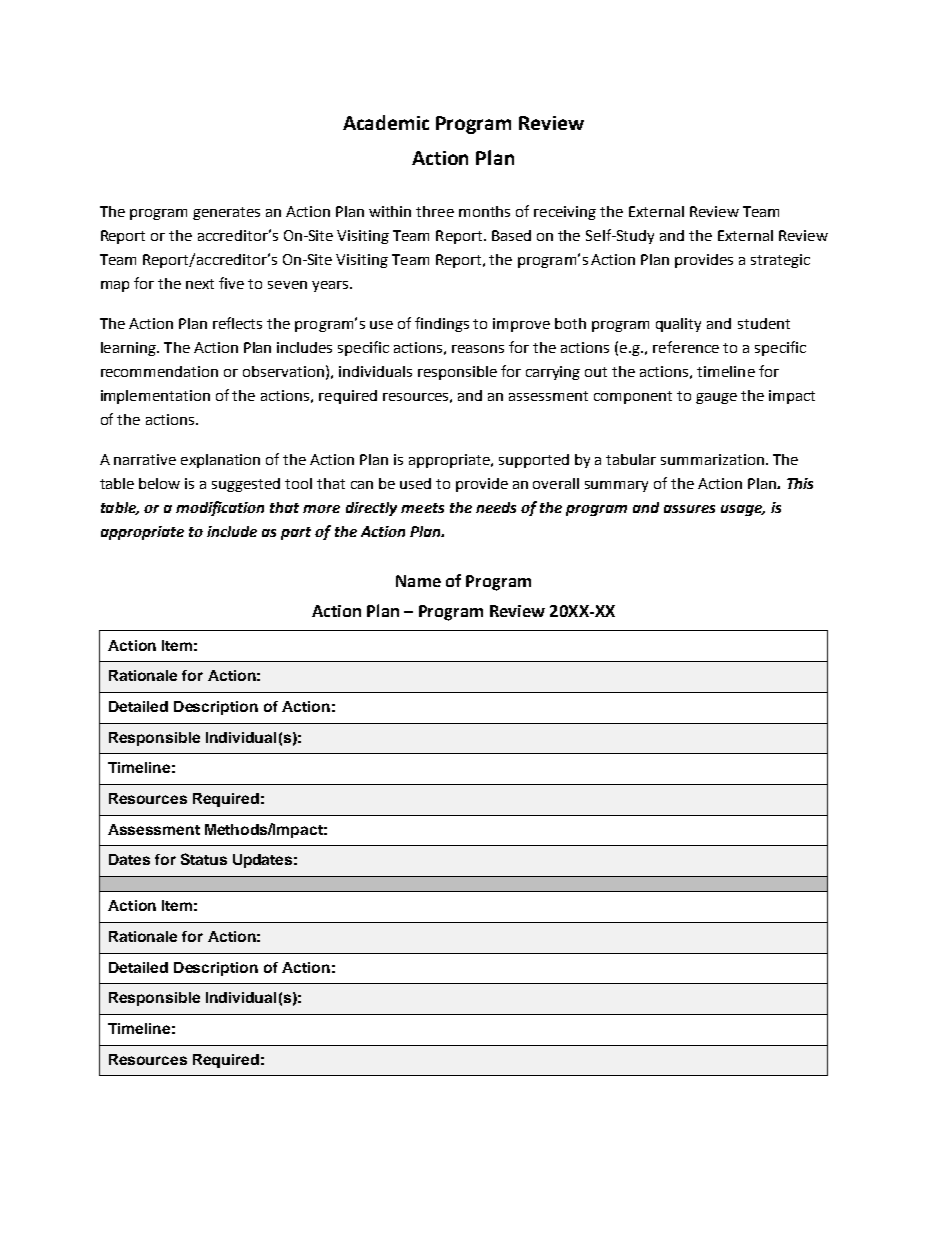  I want to click on Status, so click(204, 859).
